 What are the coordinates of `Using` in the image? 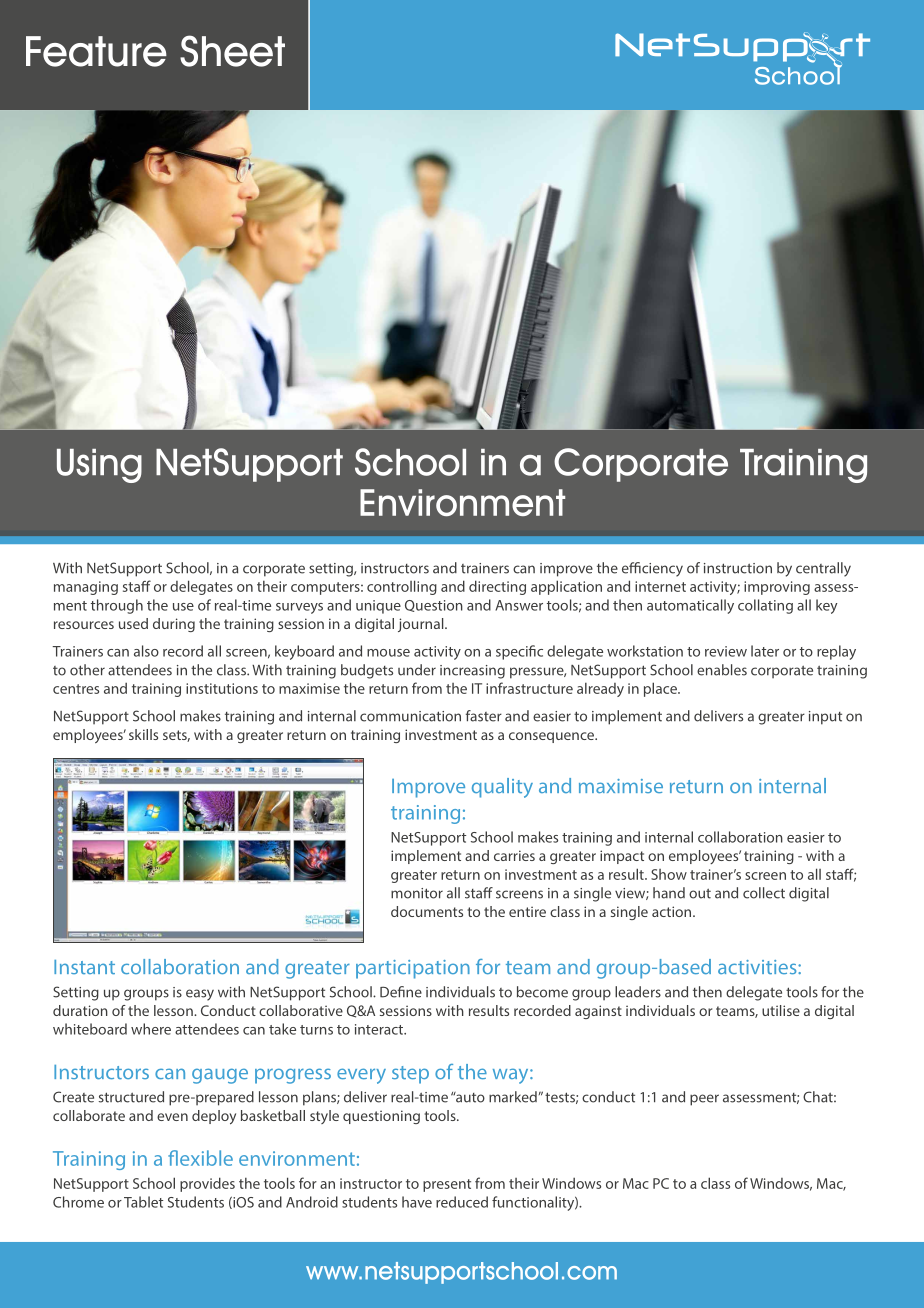 It's located at (99, 466).
